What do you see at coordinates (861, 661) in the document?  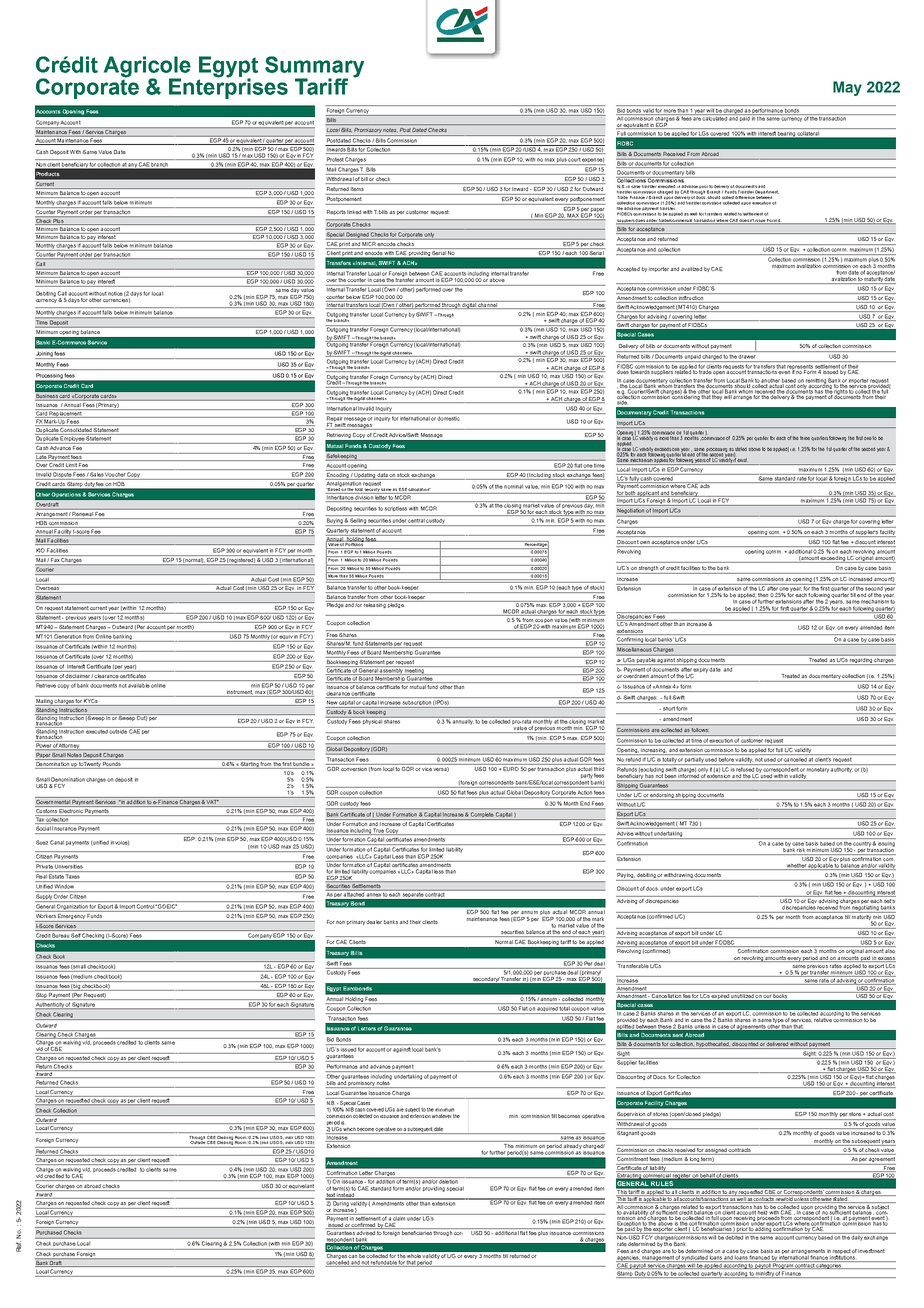 I see `regarding` at bounding box center [861, 661].
